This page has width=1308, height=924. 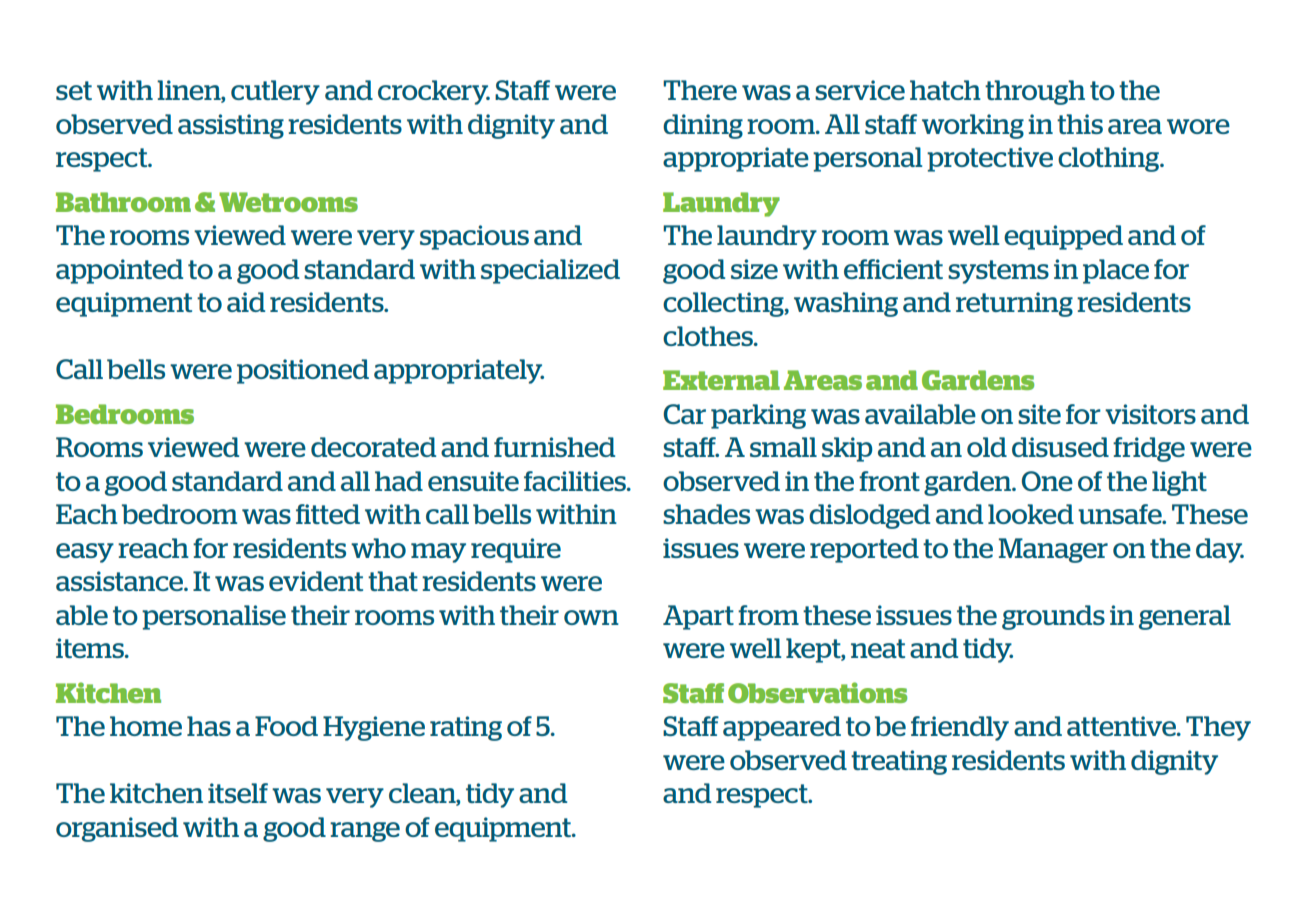 What do you see at coordinates (1014, 304) in the page?
I see `returning` at bounding box center [1014, 304].
